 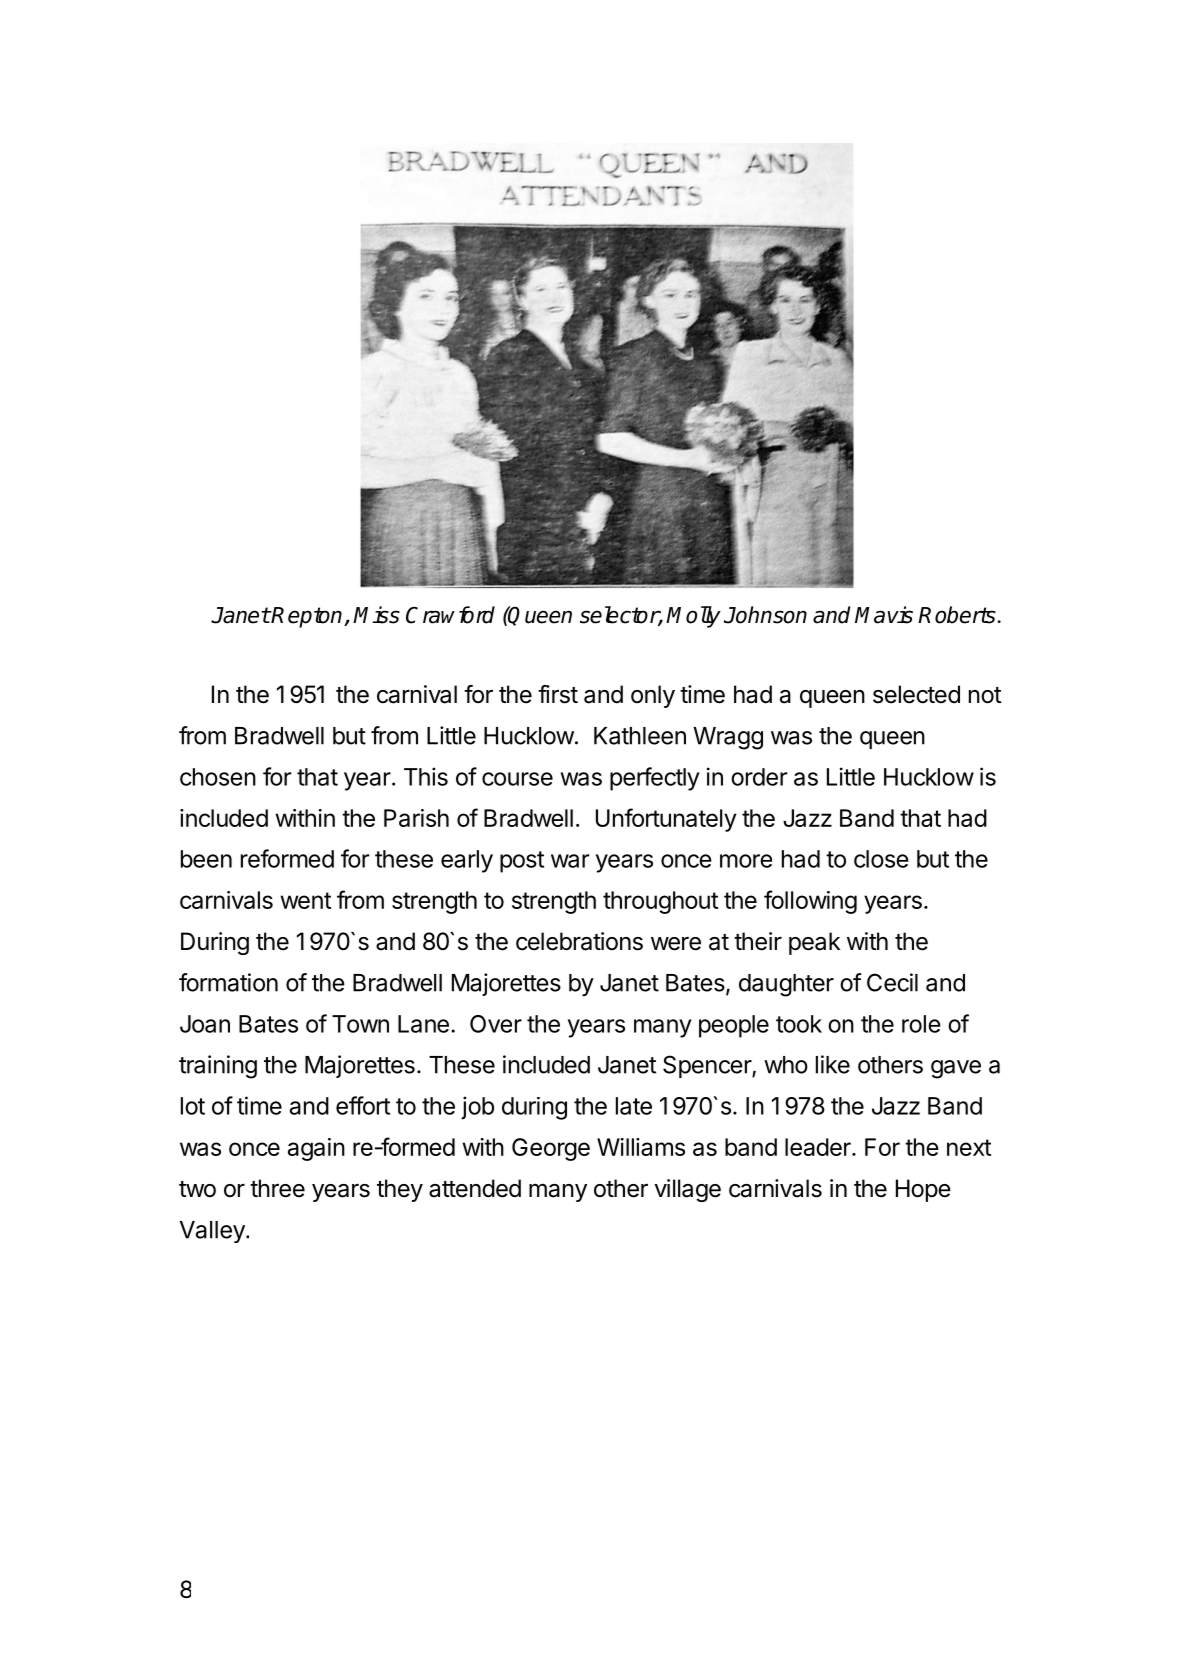 I want to click on Molly, so click(x=693, y=617).
